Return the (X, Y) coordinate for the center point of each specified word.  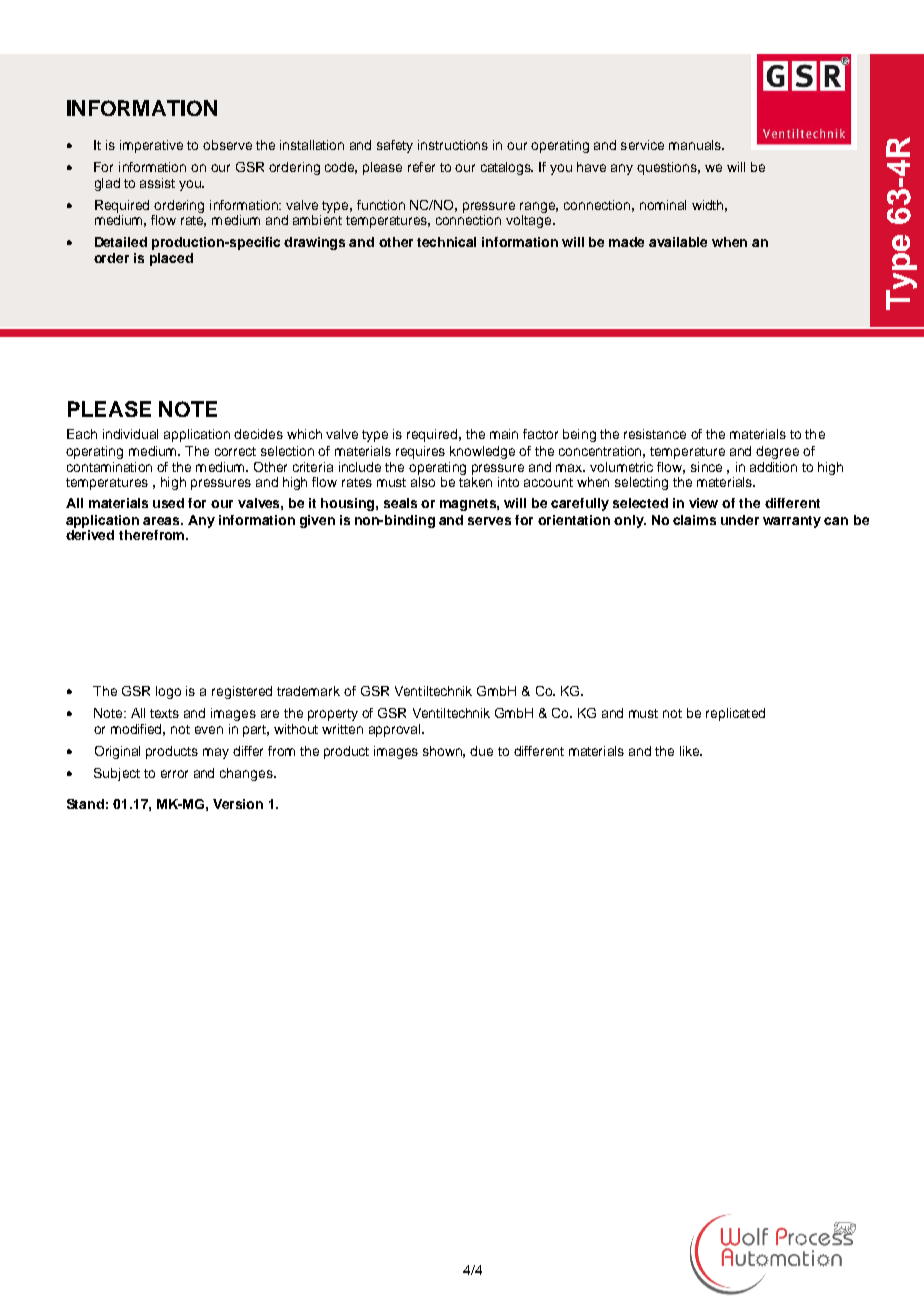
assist (157, 183)
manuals (696, 145)
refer (421, 167)
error (174, 774)
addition (773, 467)
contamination (109, 467)
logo (168, 692)
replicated (735, 714)
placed (171, 259)
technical (446, 242)
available (678, 242)
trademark (308, 691)
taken (475, 482)
